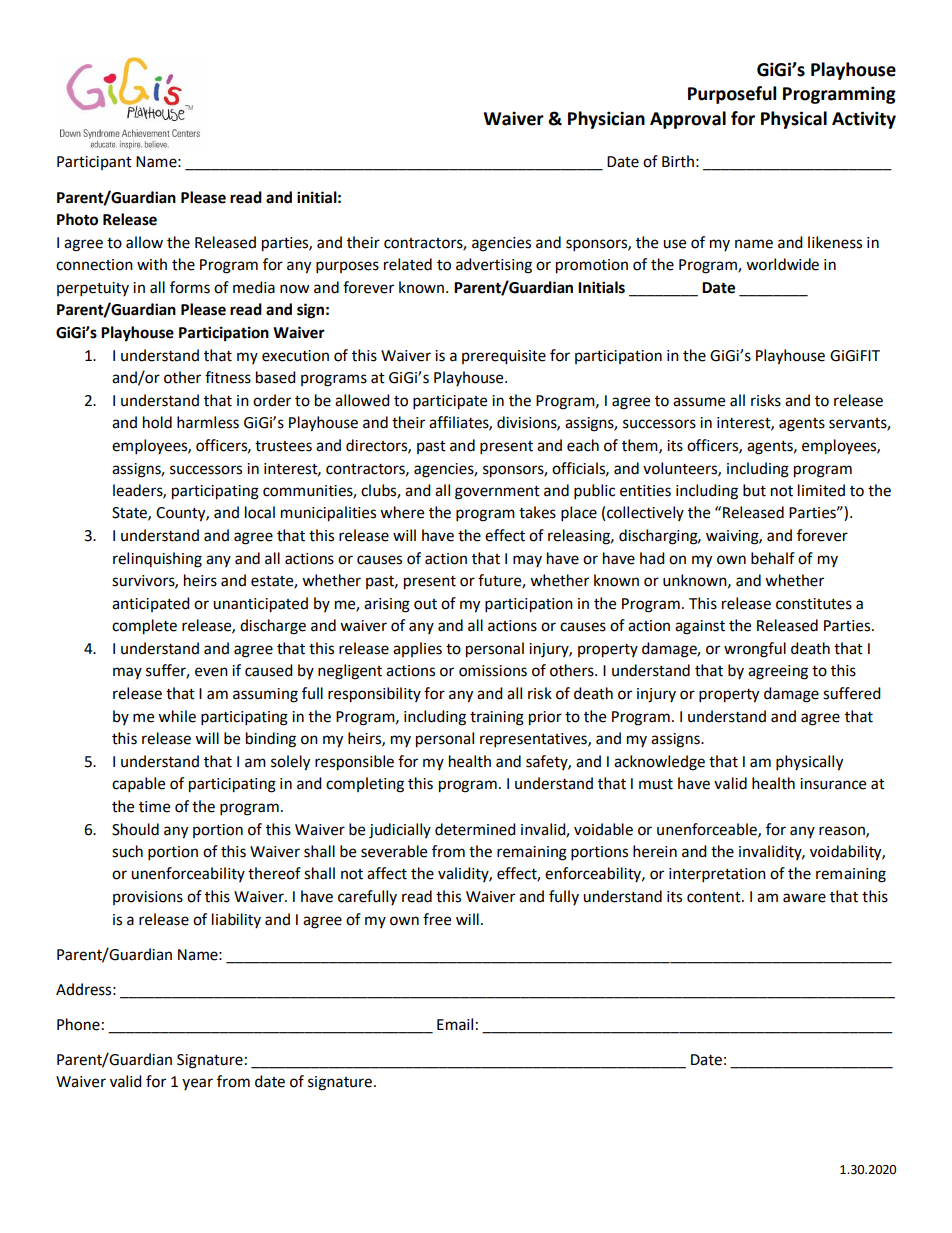 Image resolution: width=952 pixels, height=1233 pixels. I want to click on assume, so click(699, 402).
